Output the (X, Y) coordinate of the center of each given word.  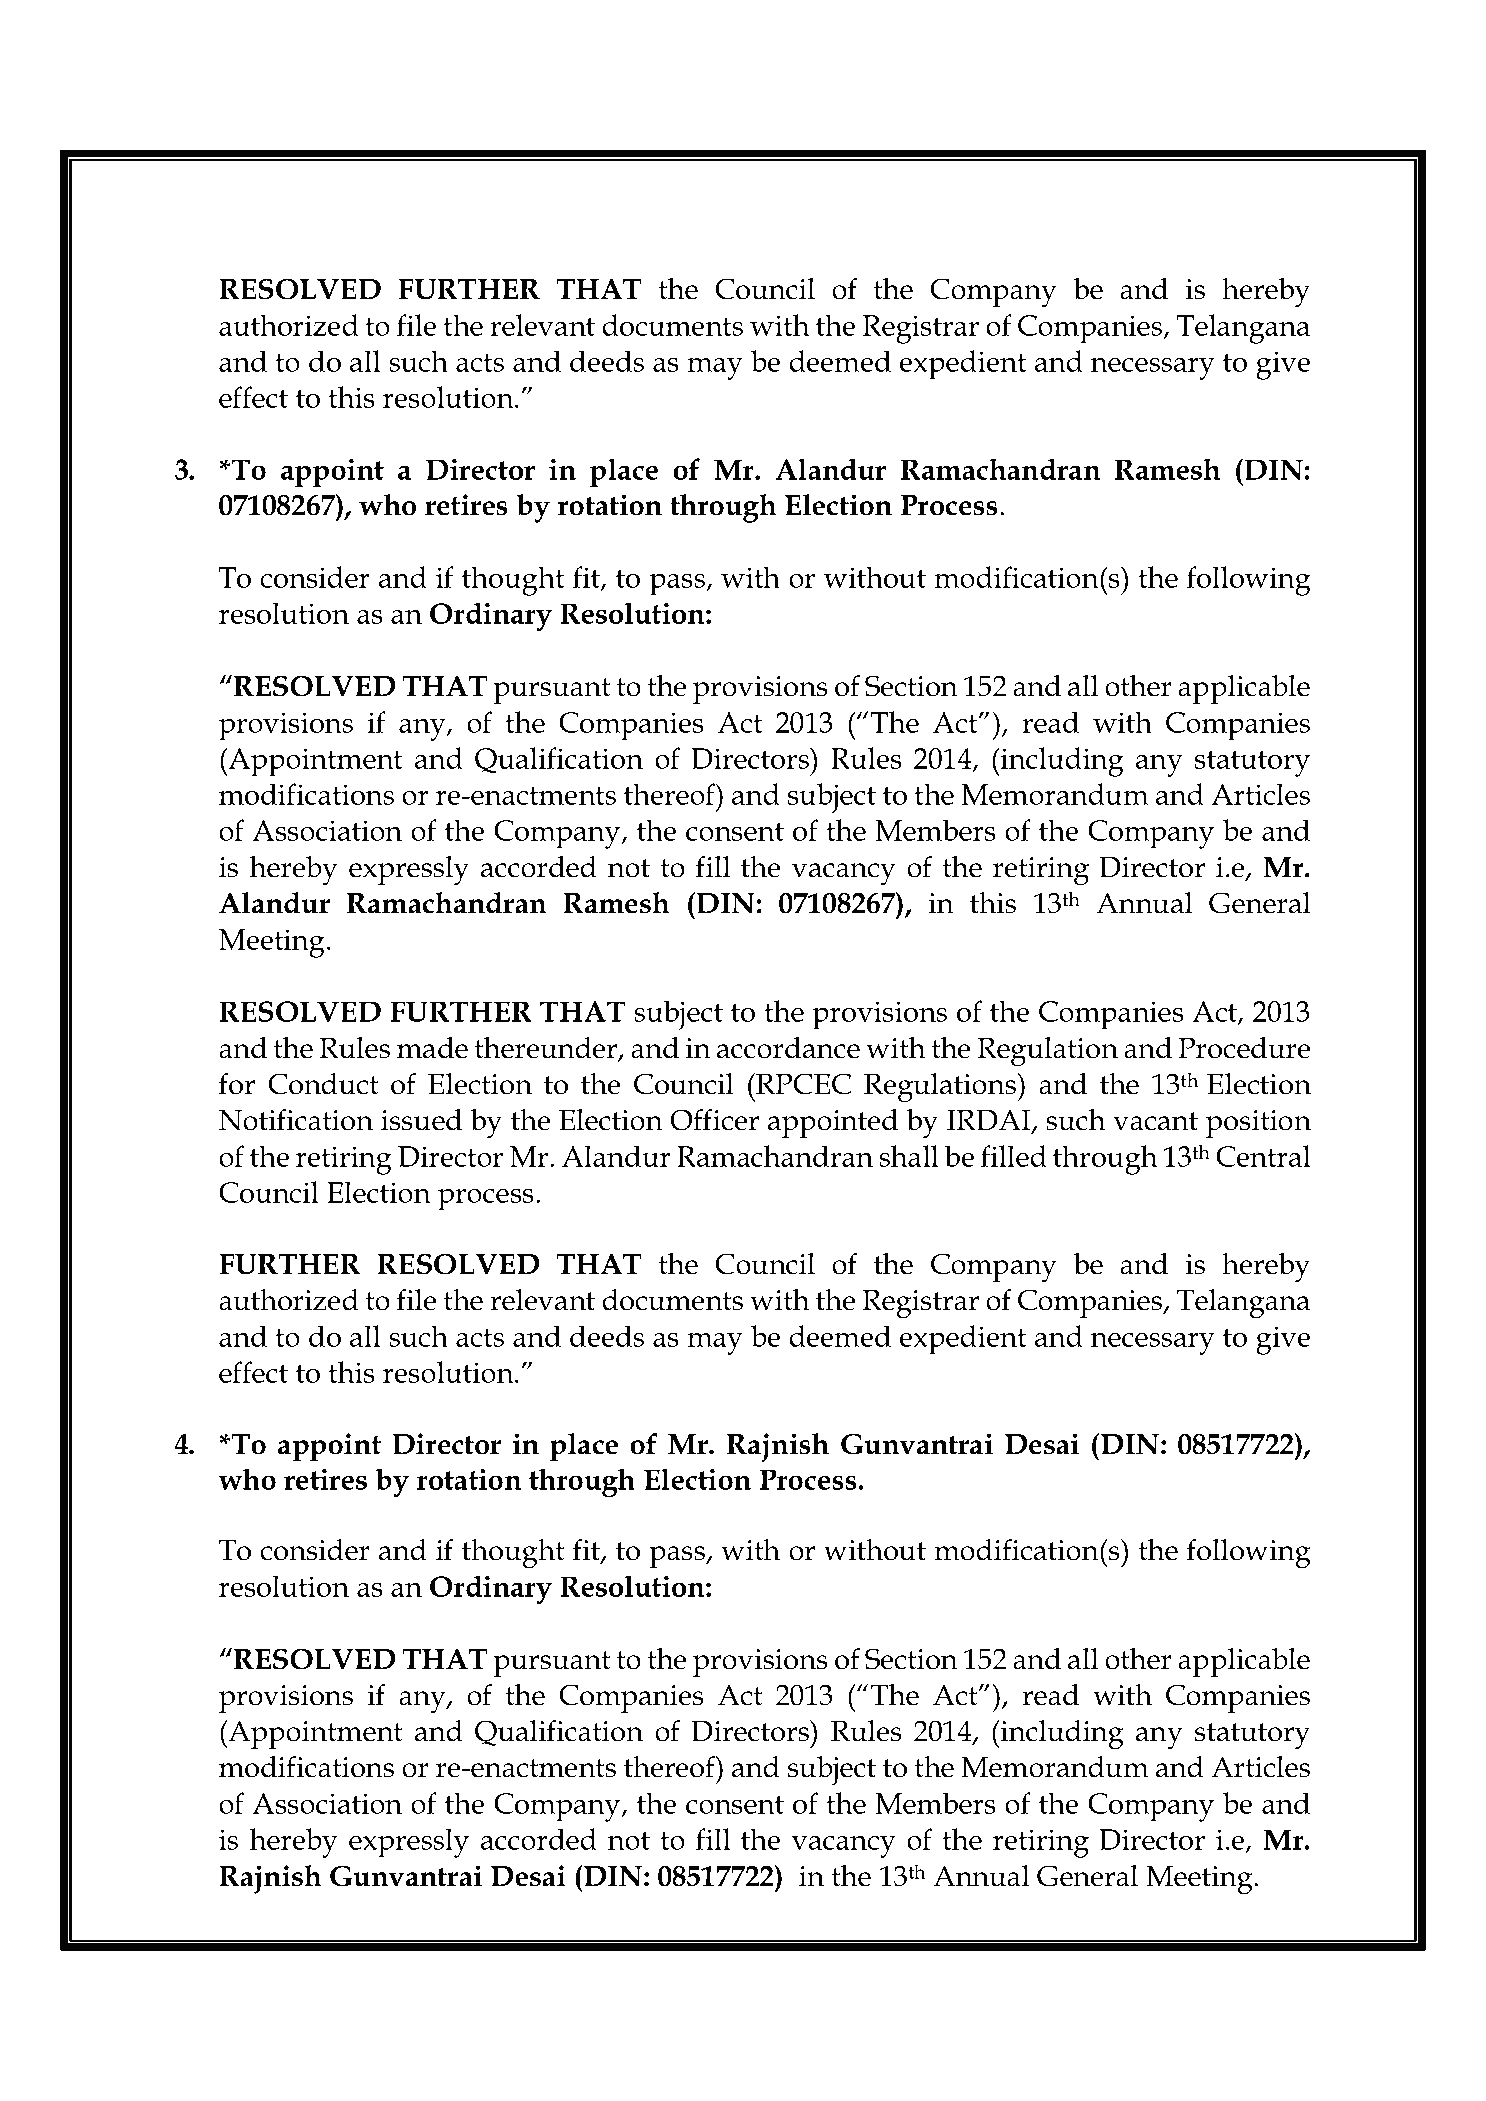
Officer (714, 1120)
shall (908, 1156)
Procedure (1244, 1048)
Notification (296, 1120)
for (237, 1084)
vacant (1155, 1121)
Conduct (323, 1084)
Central (1263, 1156)
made (432, 1048)
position (1258, 1124)
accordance (788, 1048)
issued (421, 1120)
